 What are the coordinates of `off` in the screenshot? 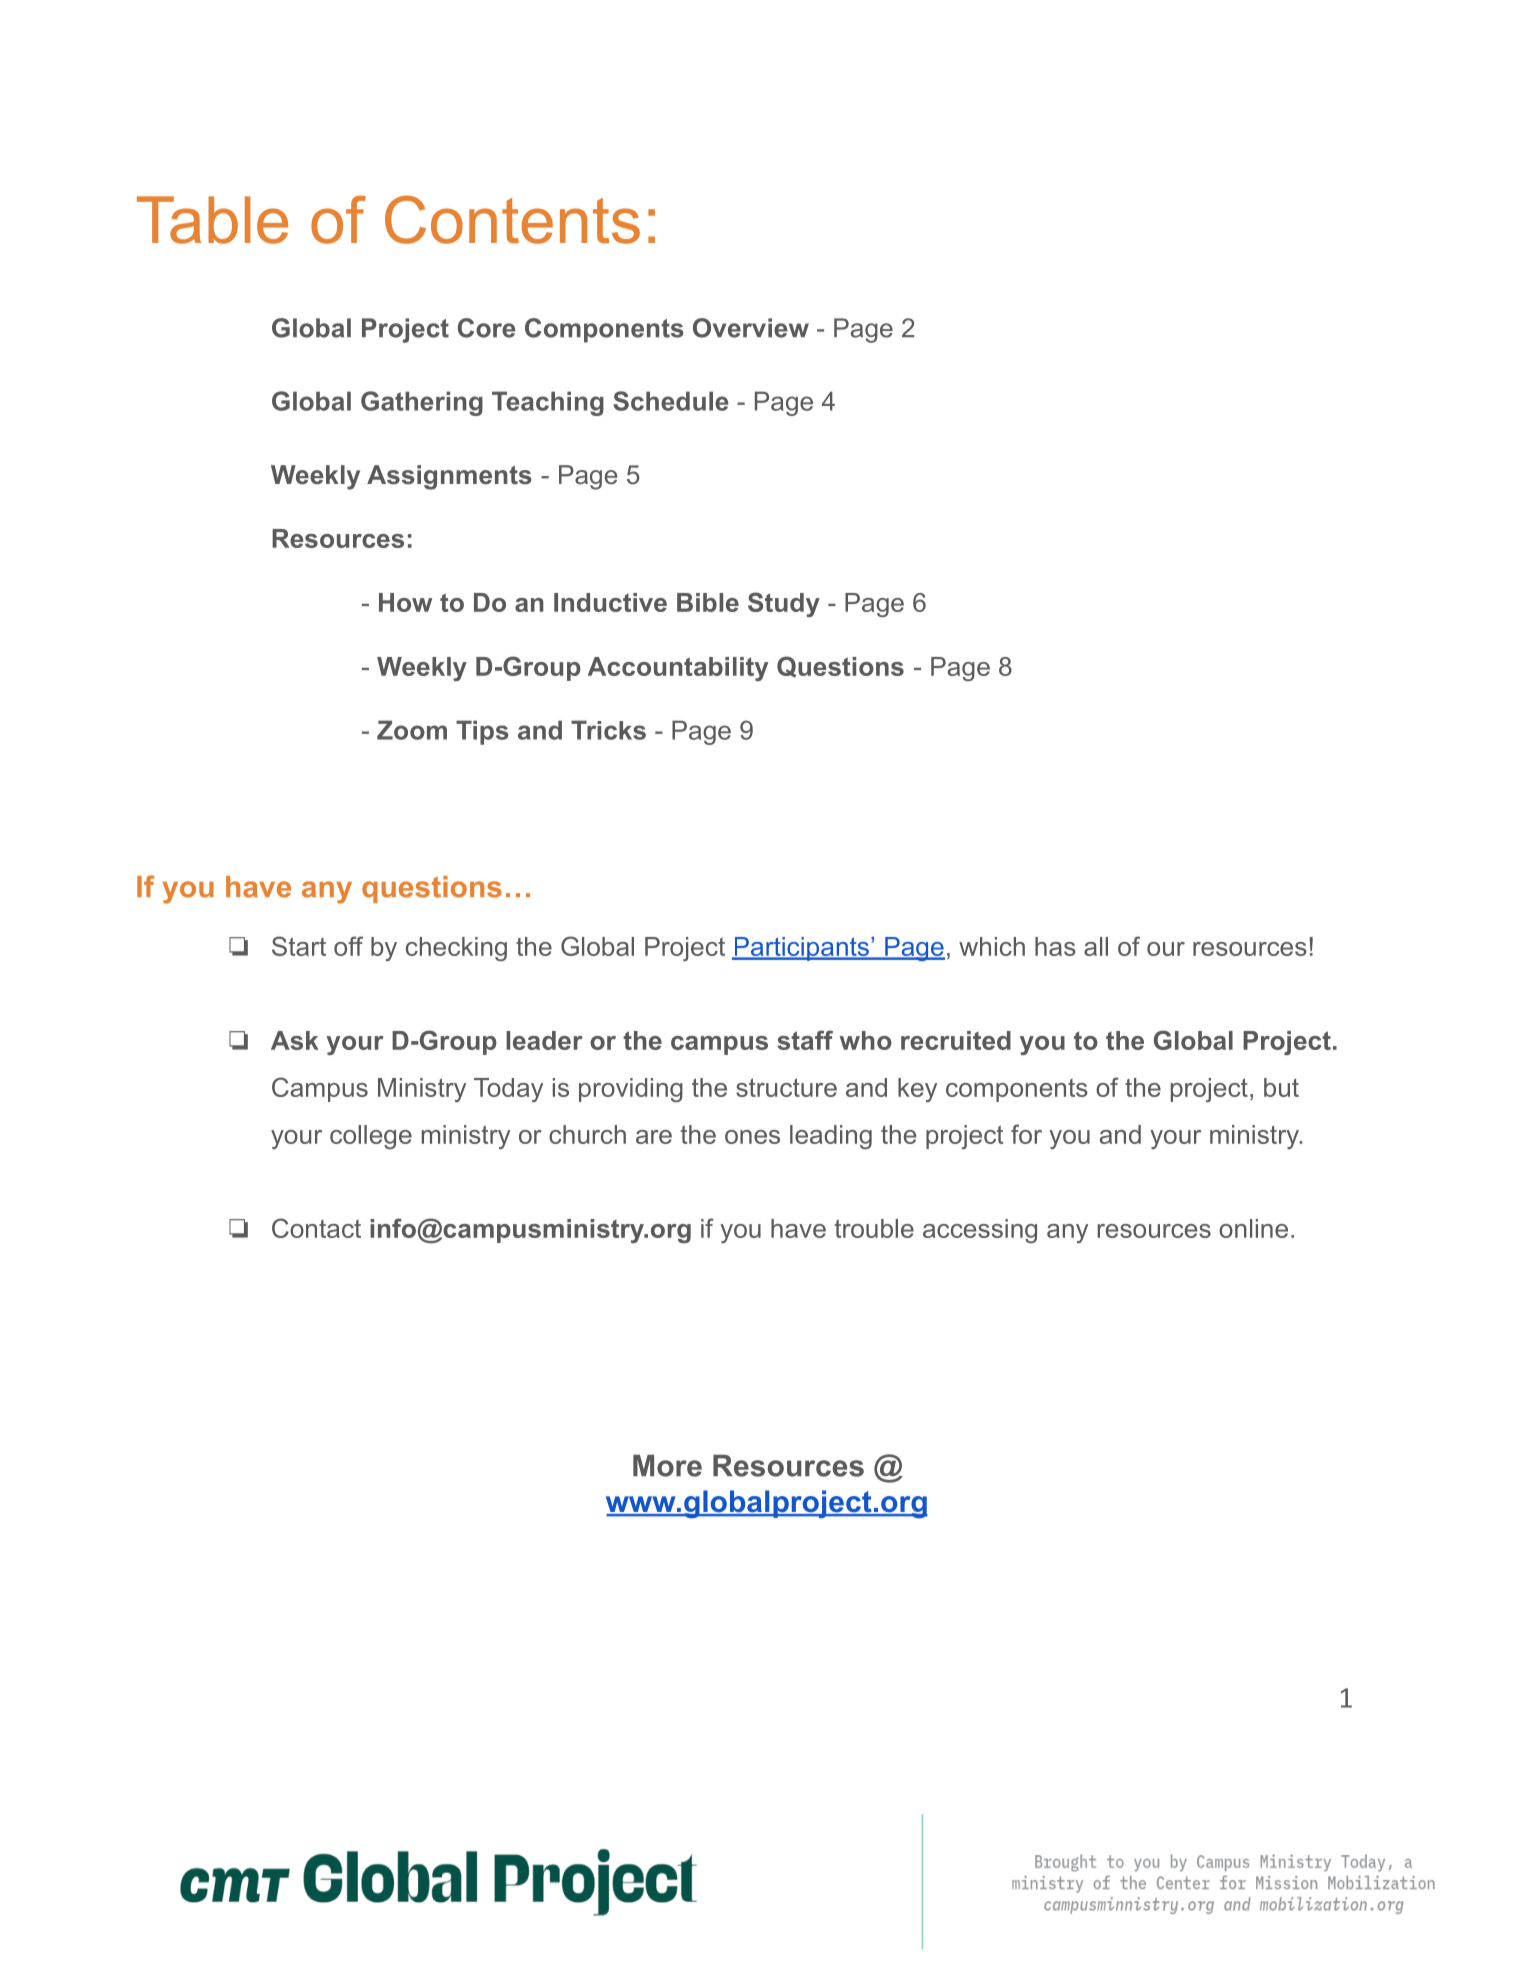 It's located at (348, 946).
